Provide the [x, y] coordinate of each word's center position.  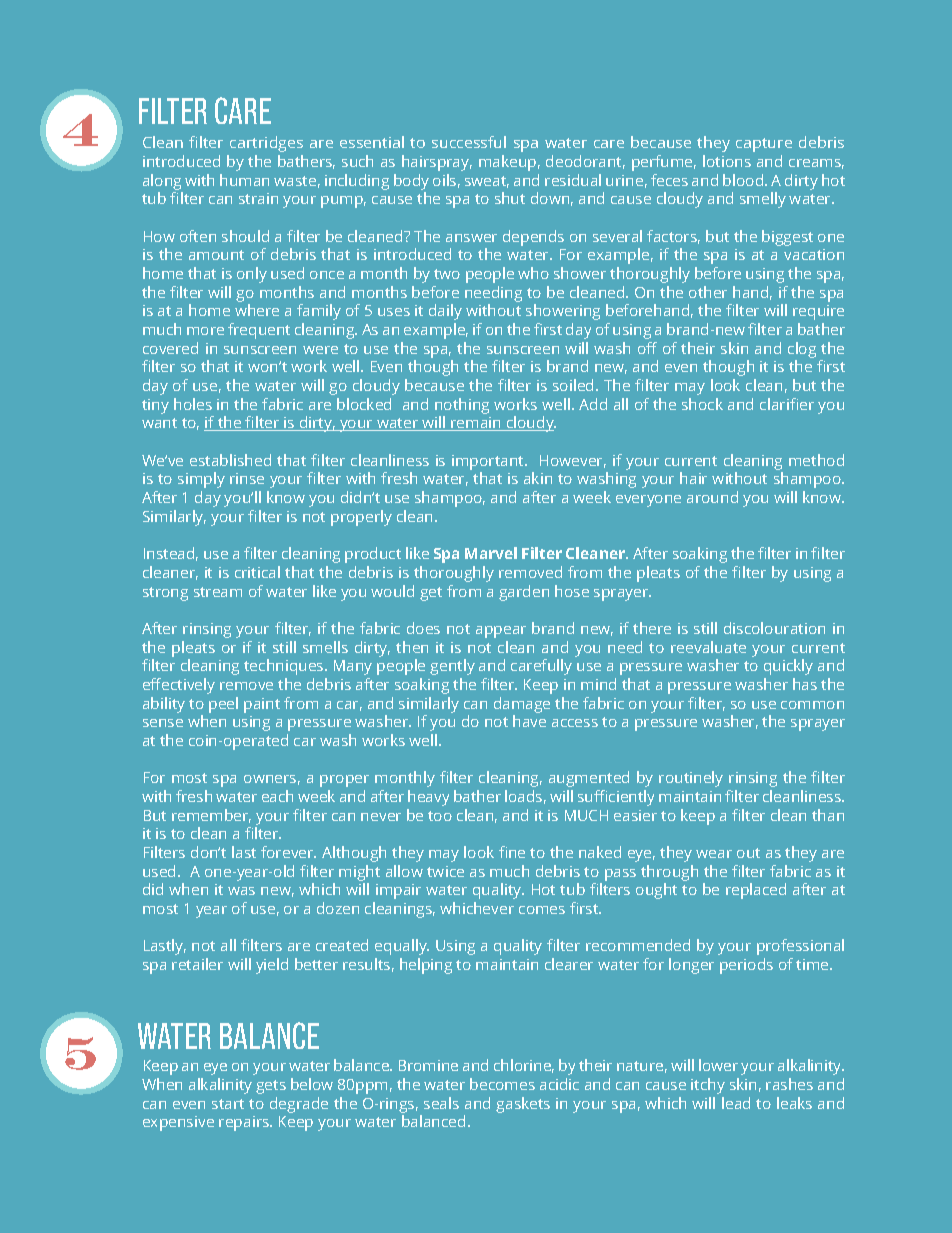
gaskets [523, 1105]
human [244, 180]
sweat [487, 182]
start [228, 1104]
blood [744, 180]
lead [736, 1103]
